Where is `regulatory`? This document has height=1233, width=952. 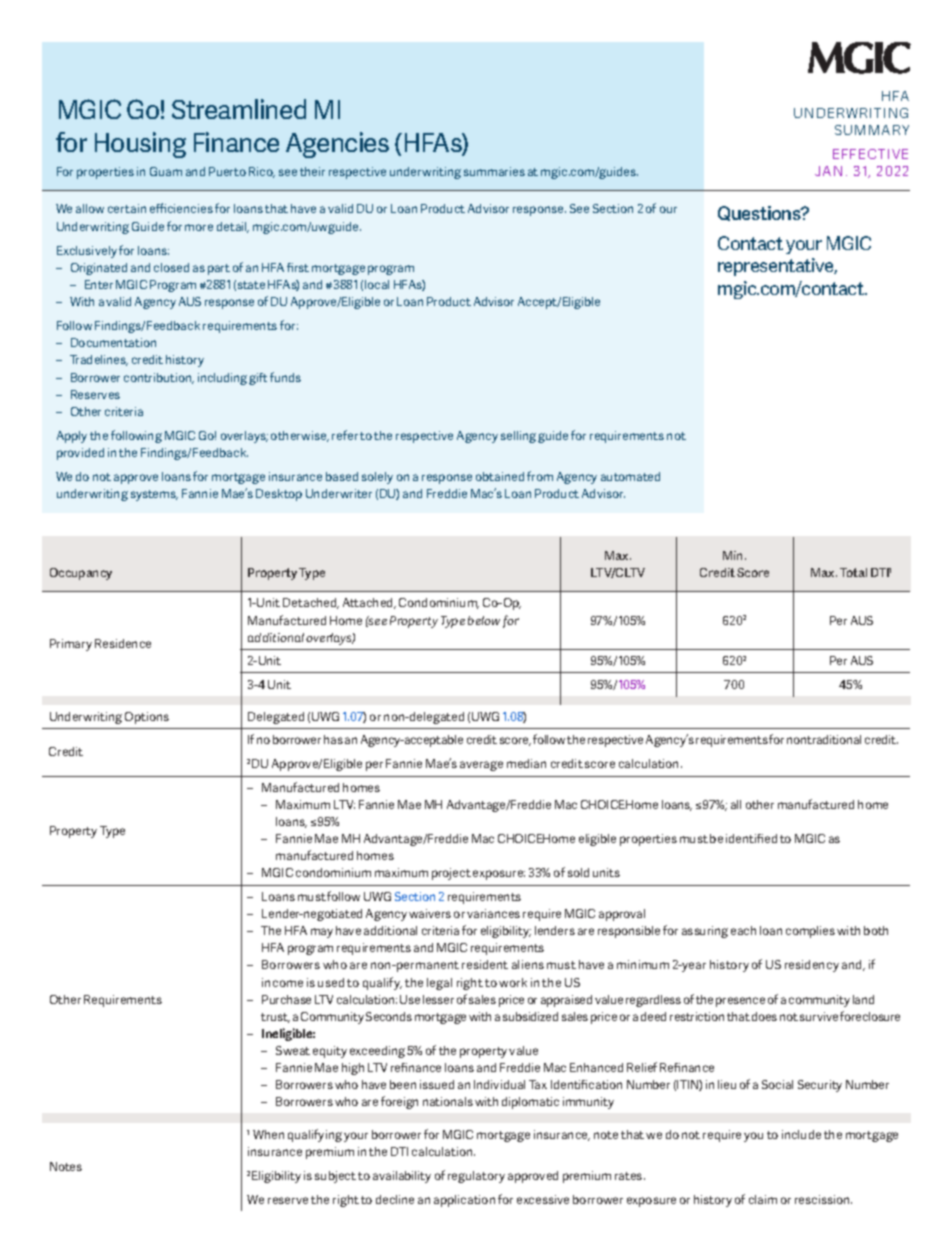 regulatory is located at coordinates (476, 1177).
